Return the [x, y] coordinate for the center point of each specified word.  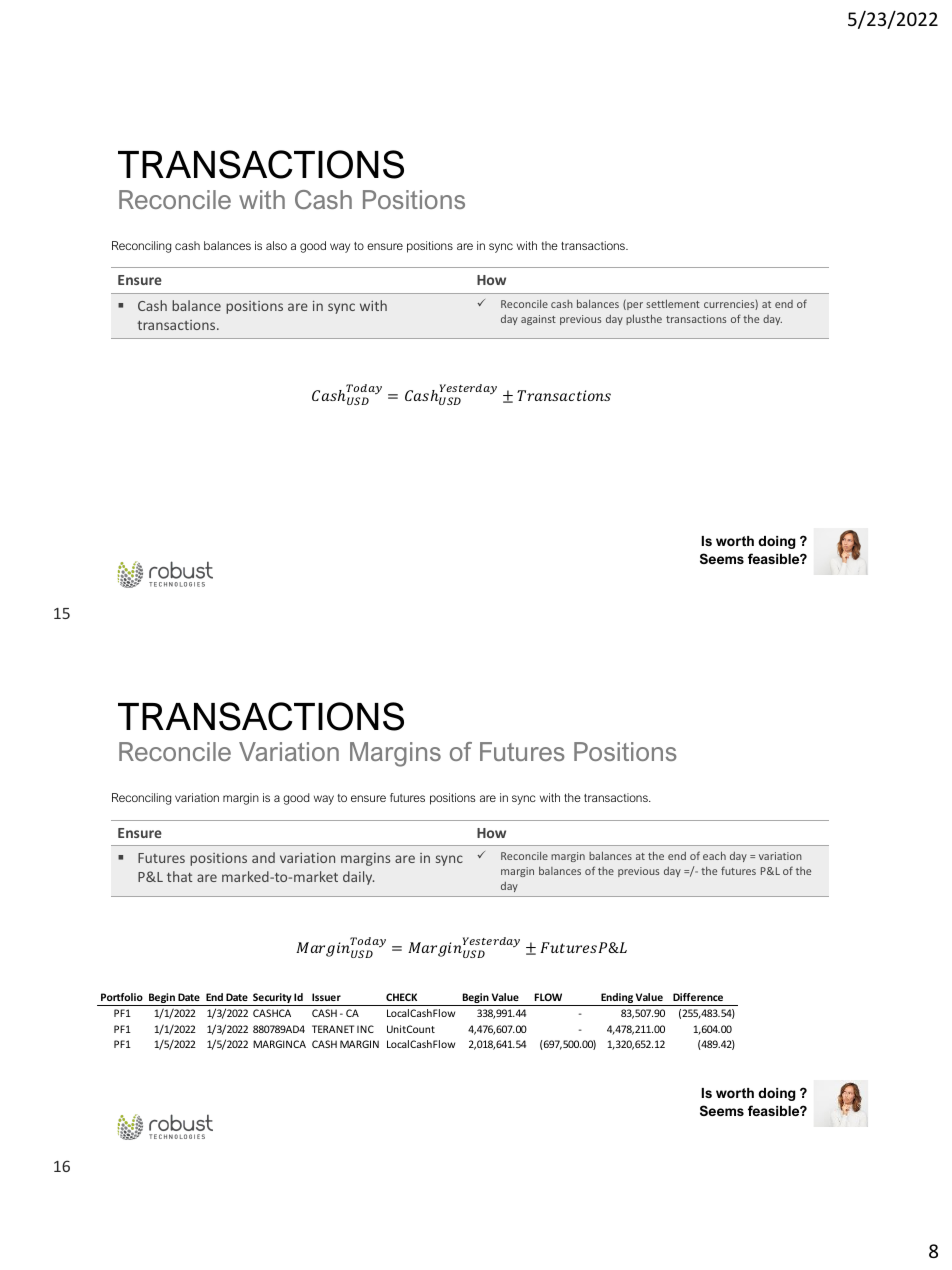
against [538, 320]
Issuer [326, 997]
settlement [673, 303]
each [714, 855]
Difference [698, 997]
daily [358, 878]
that [179, 876]
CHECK [401, 997]
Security [272, 999]
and [263, 857]
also [276, 245]
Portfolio [122, 997]
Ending [617, 999]
